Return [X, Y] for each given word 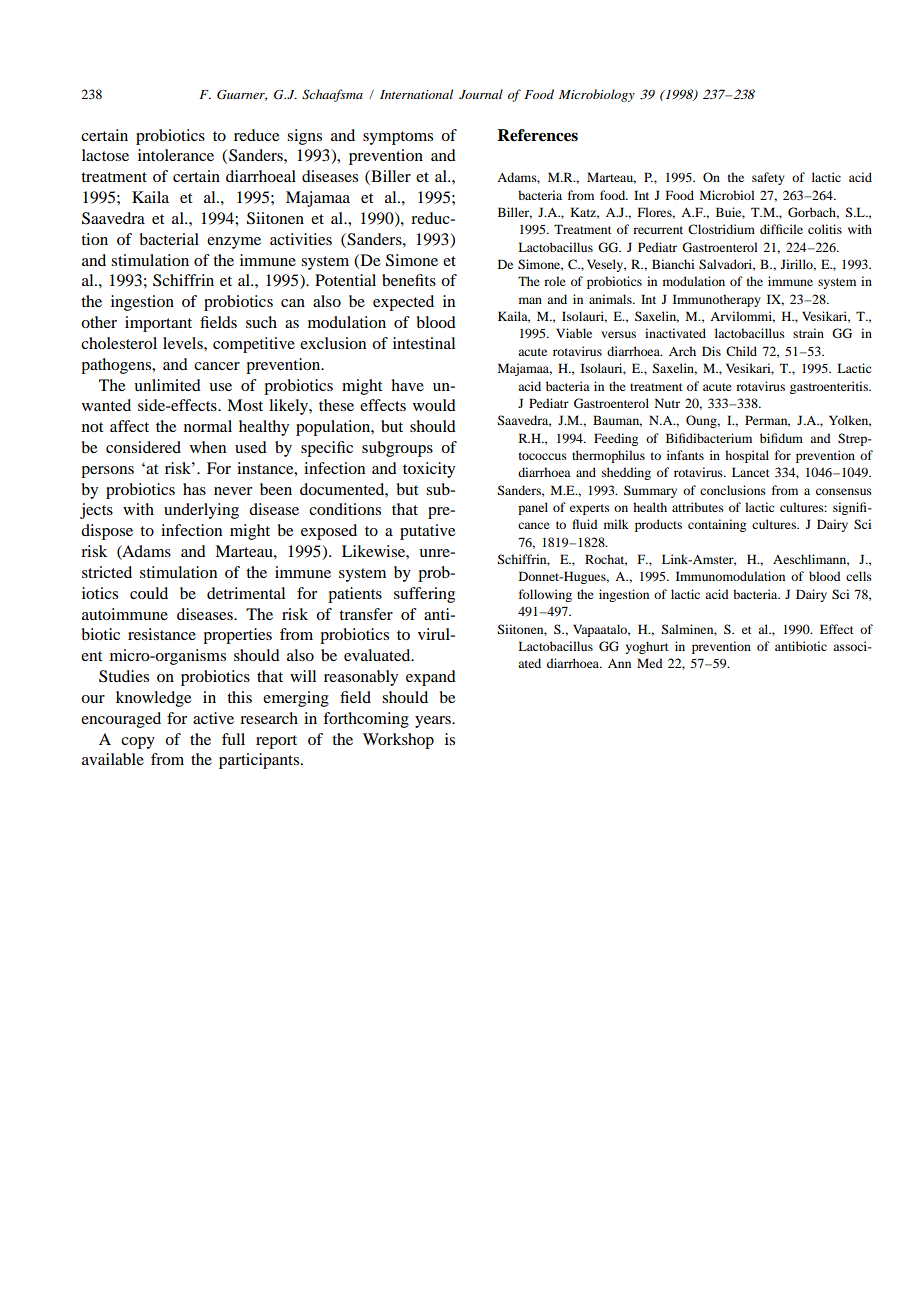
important [158, 324]
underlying [201, 511]
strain [808, 333]
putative [427, 532]
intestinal [424, 343]
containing [717, 525]
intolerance [176, 155]
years [434, 722]
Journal [481, 94]
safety [768, 178]
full [233, 739]
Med [650, 663]
